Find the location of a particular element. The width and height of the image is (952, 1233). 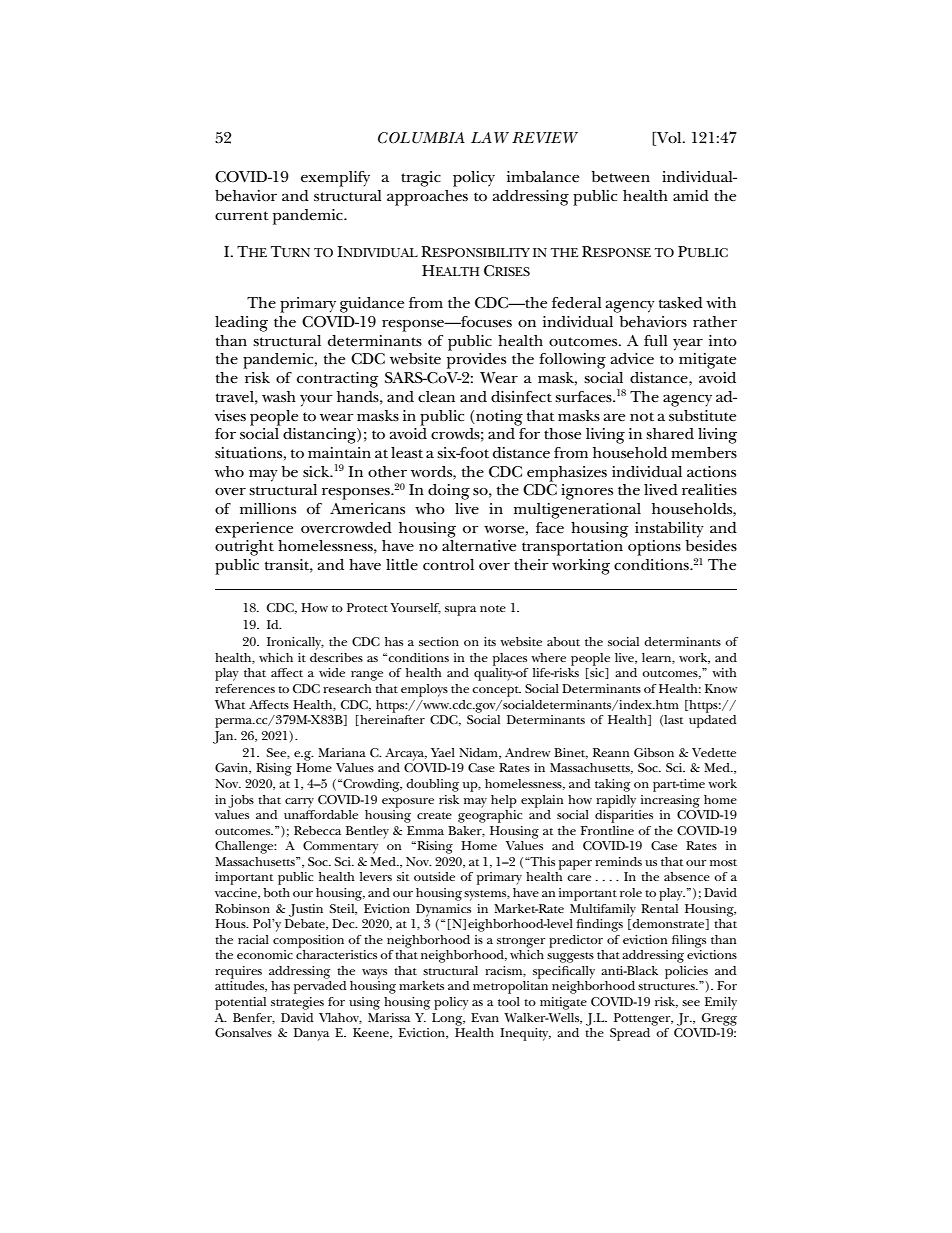

pervaded is located at coordinates (320, 987).
